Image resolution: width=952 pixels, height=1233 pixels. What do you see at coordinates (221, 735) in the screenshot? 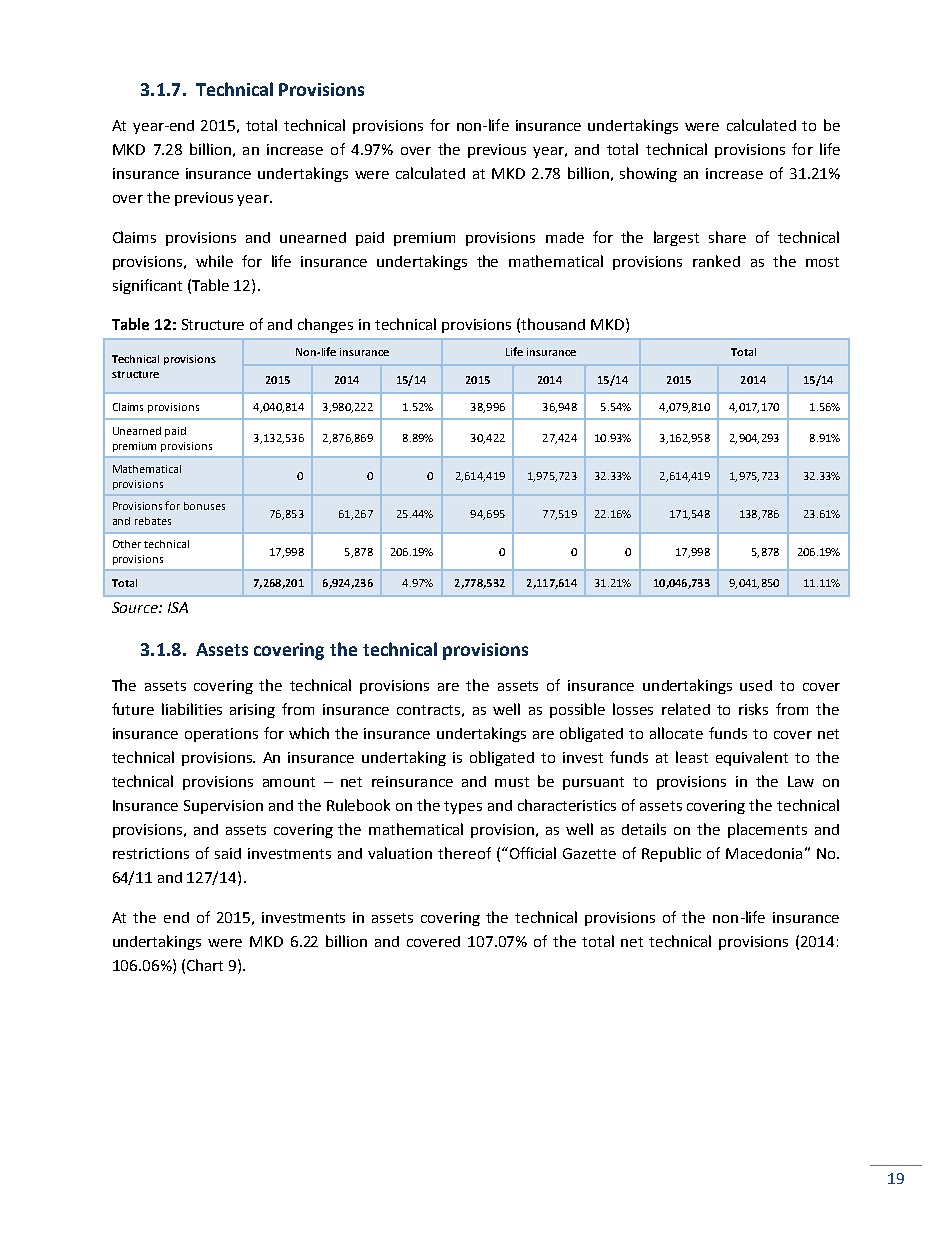
I see `operations` at bounding box center [221, 735].
